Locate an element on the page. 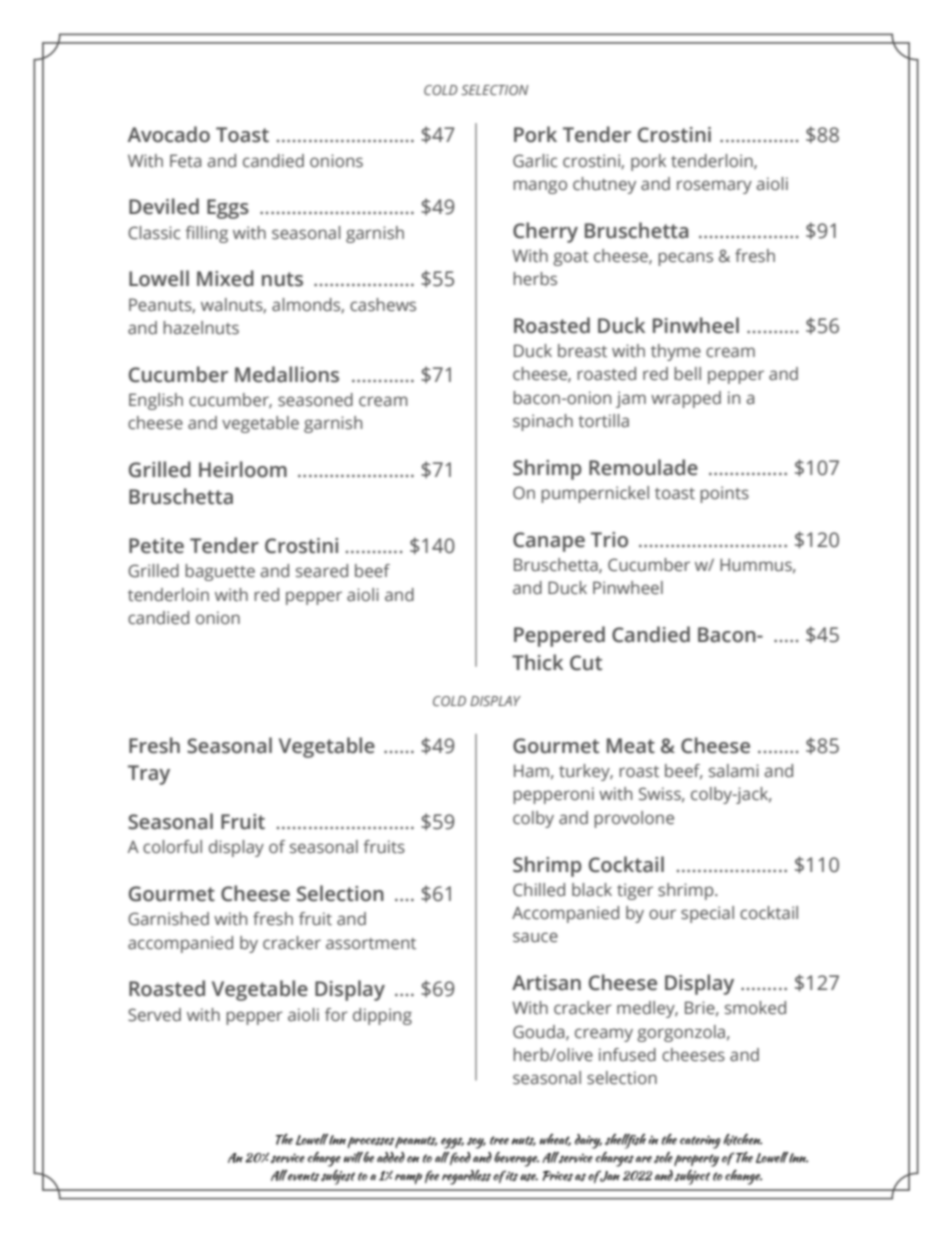 This page has height=1233, width=952. Cut is located at coordinates (586, 663).
